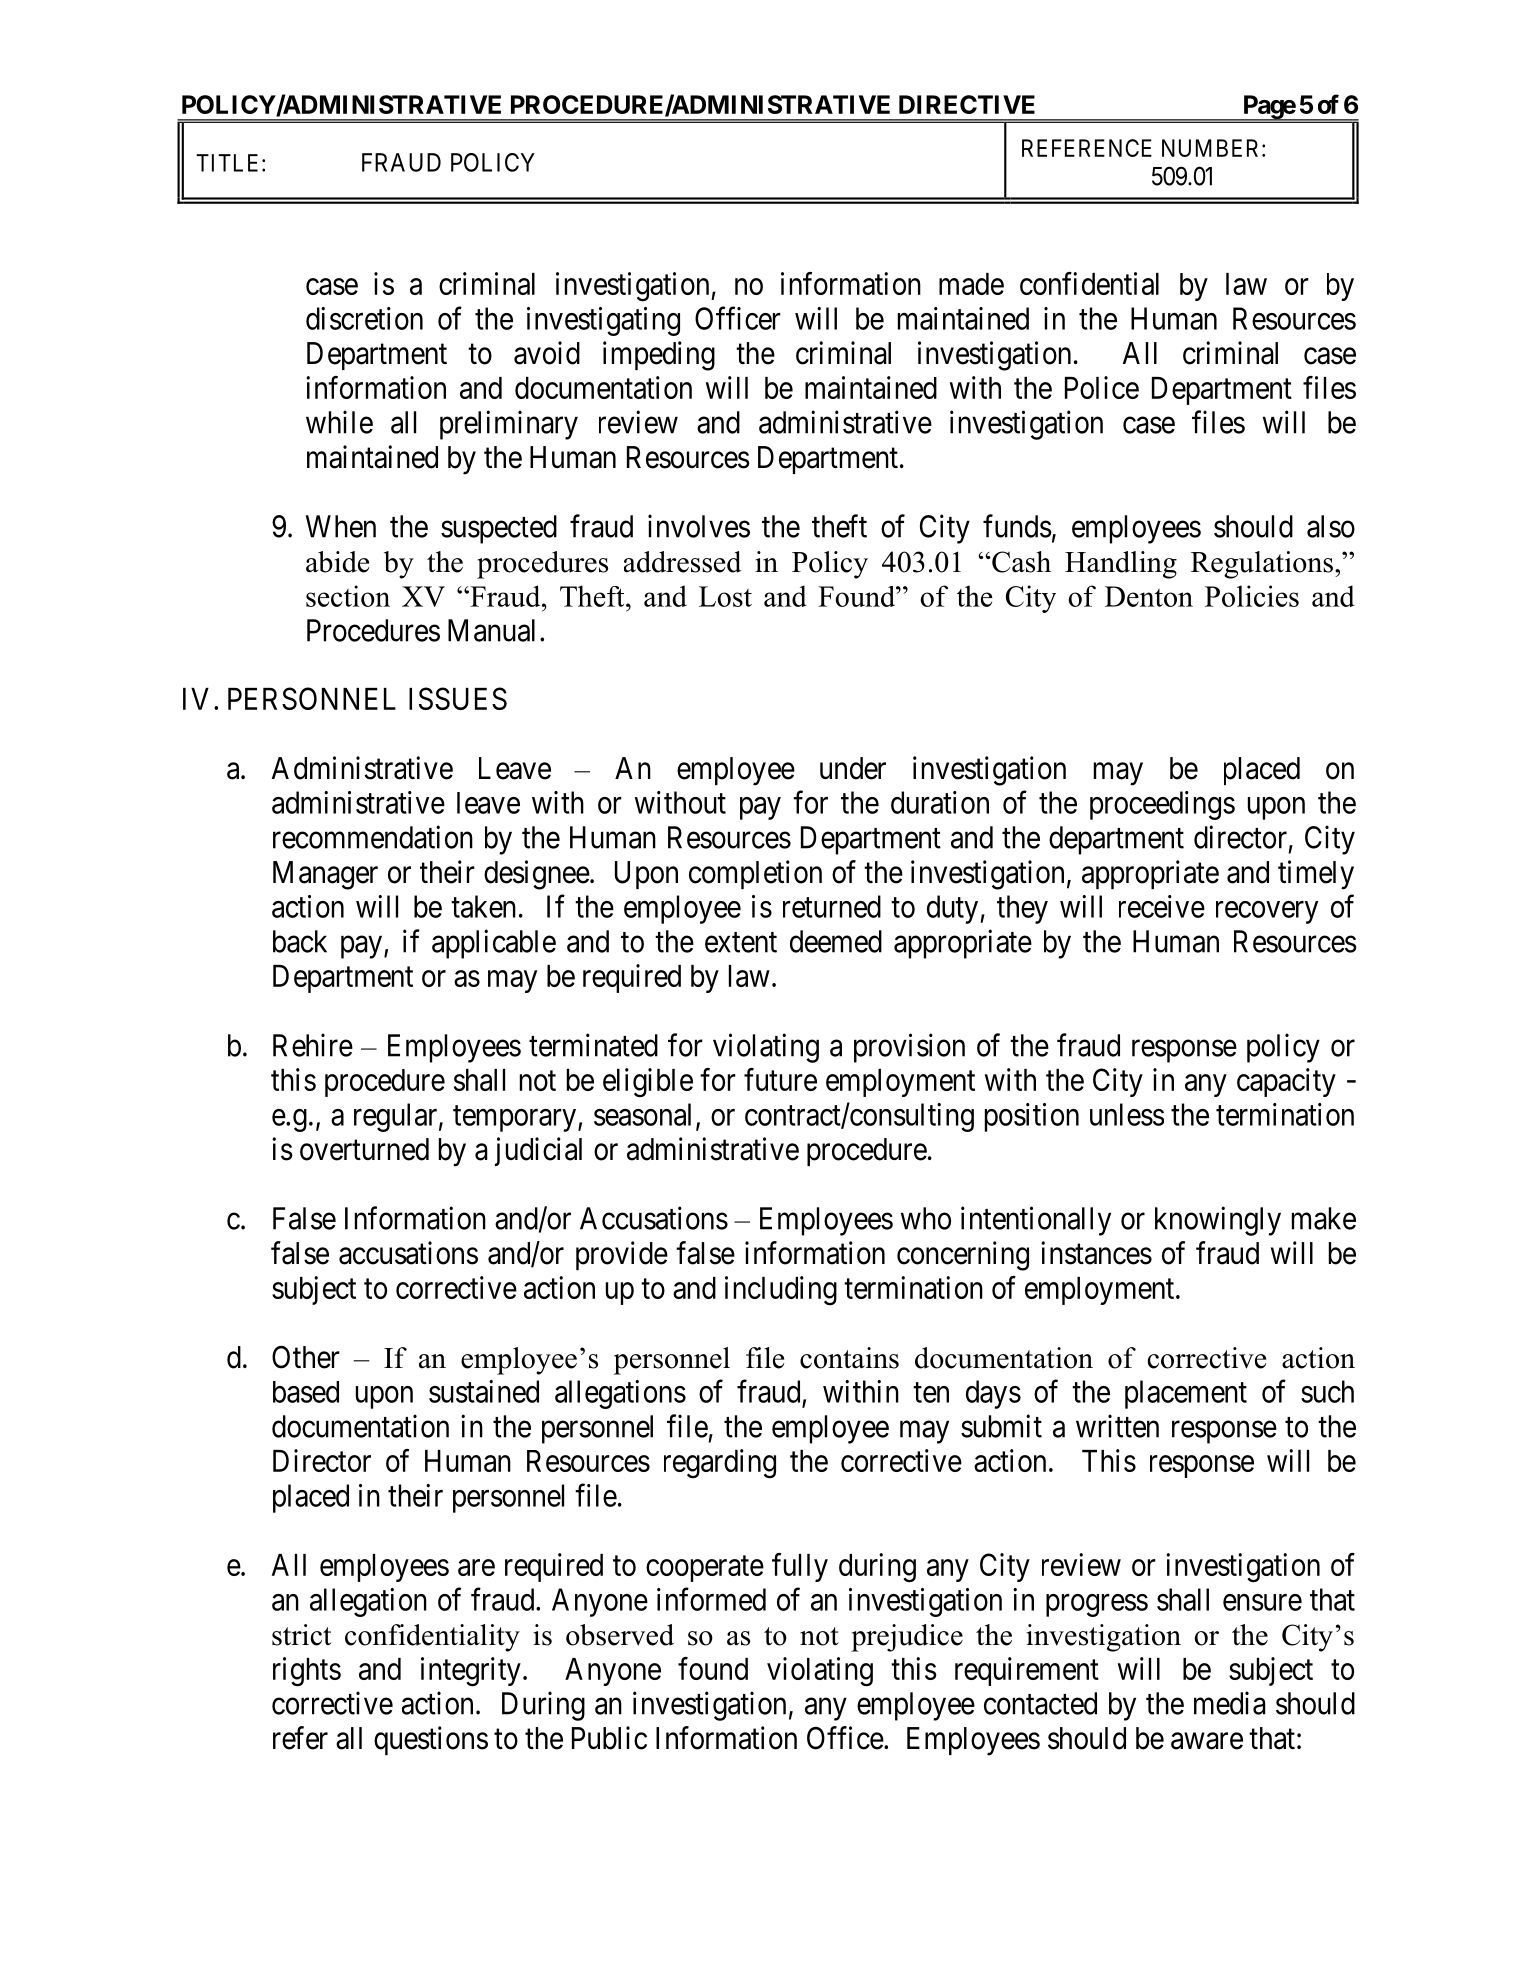  I want to click on made, so click(971, 284).
